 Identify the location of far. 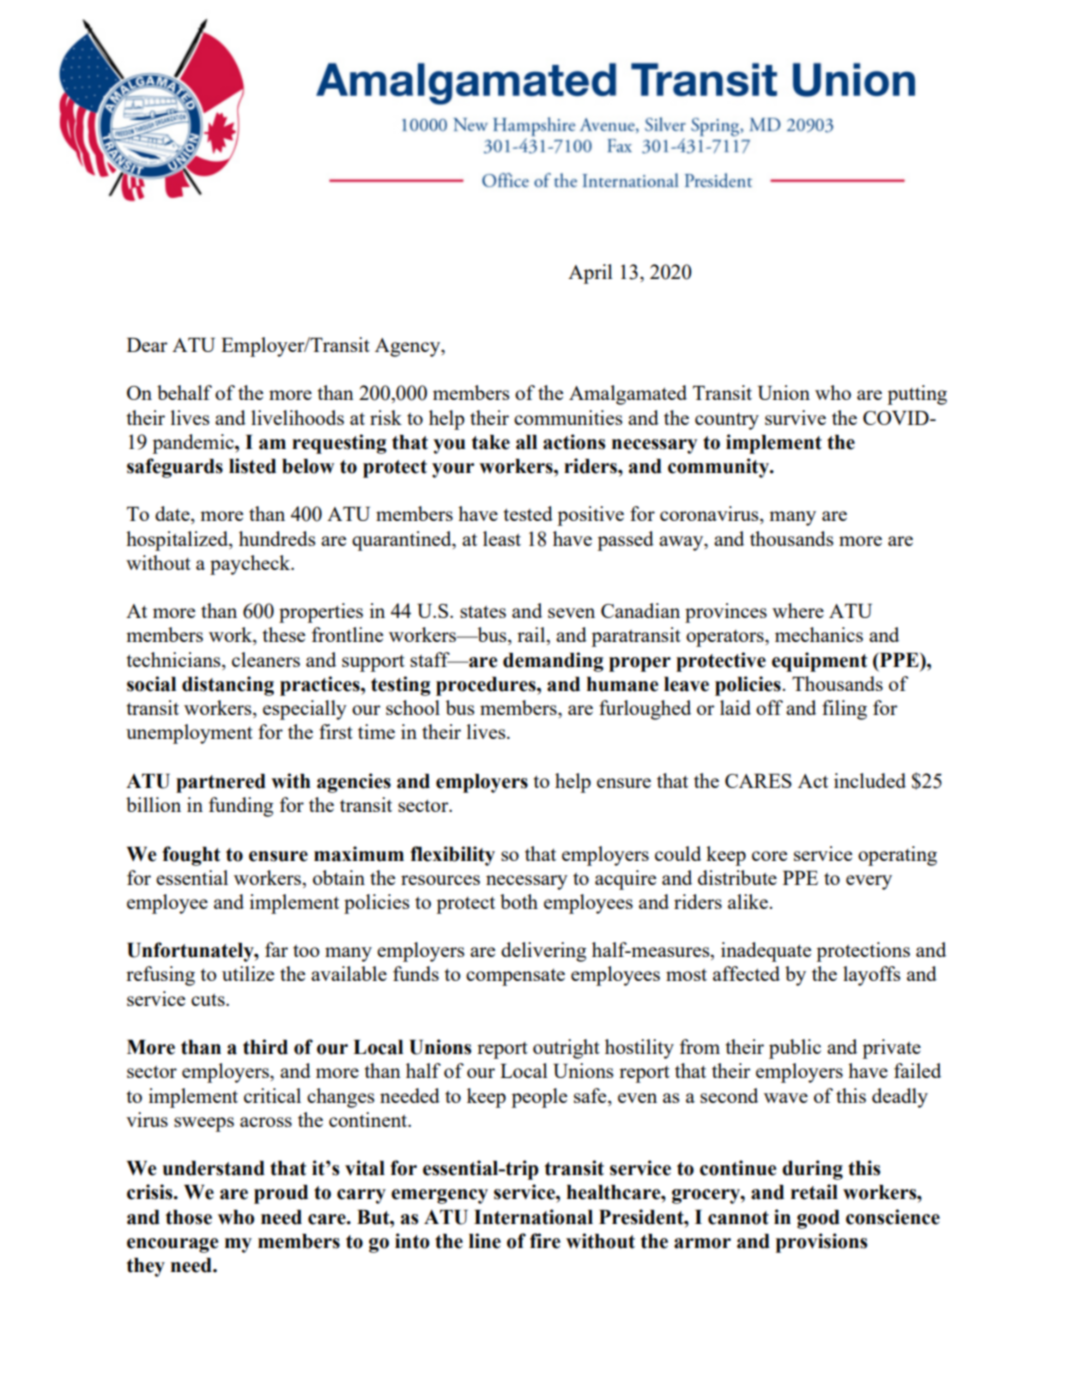
(276, 949).
